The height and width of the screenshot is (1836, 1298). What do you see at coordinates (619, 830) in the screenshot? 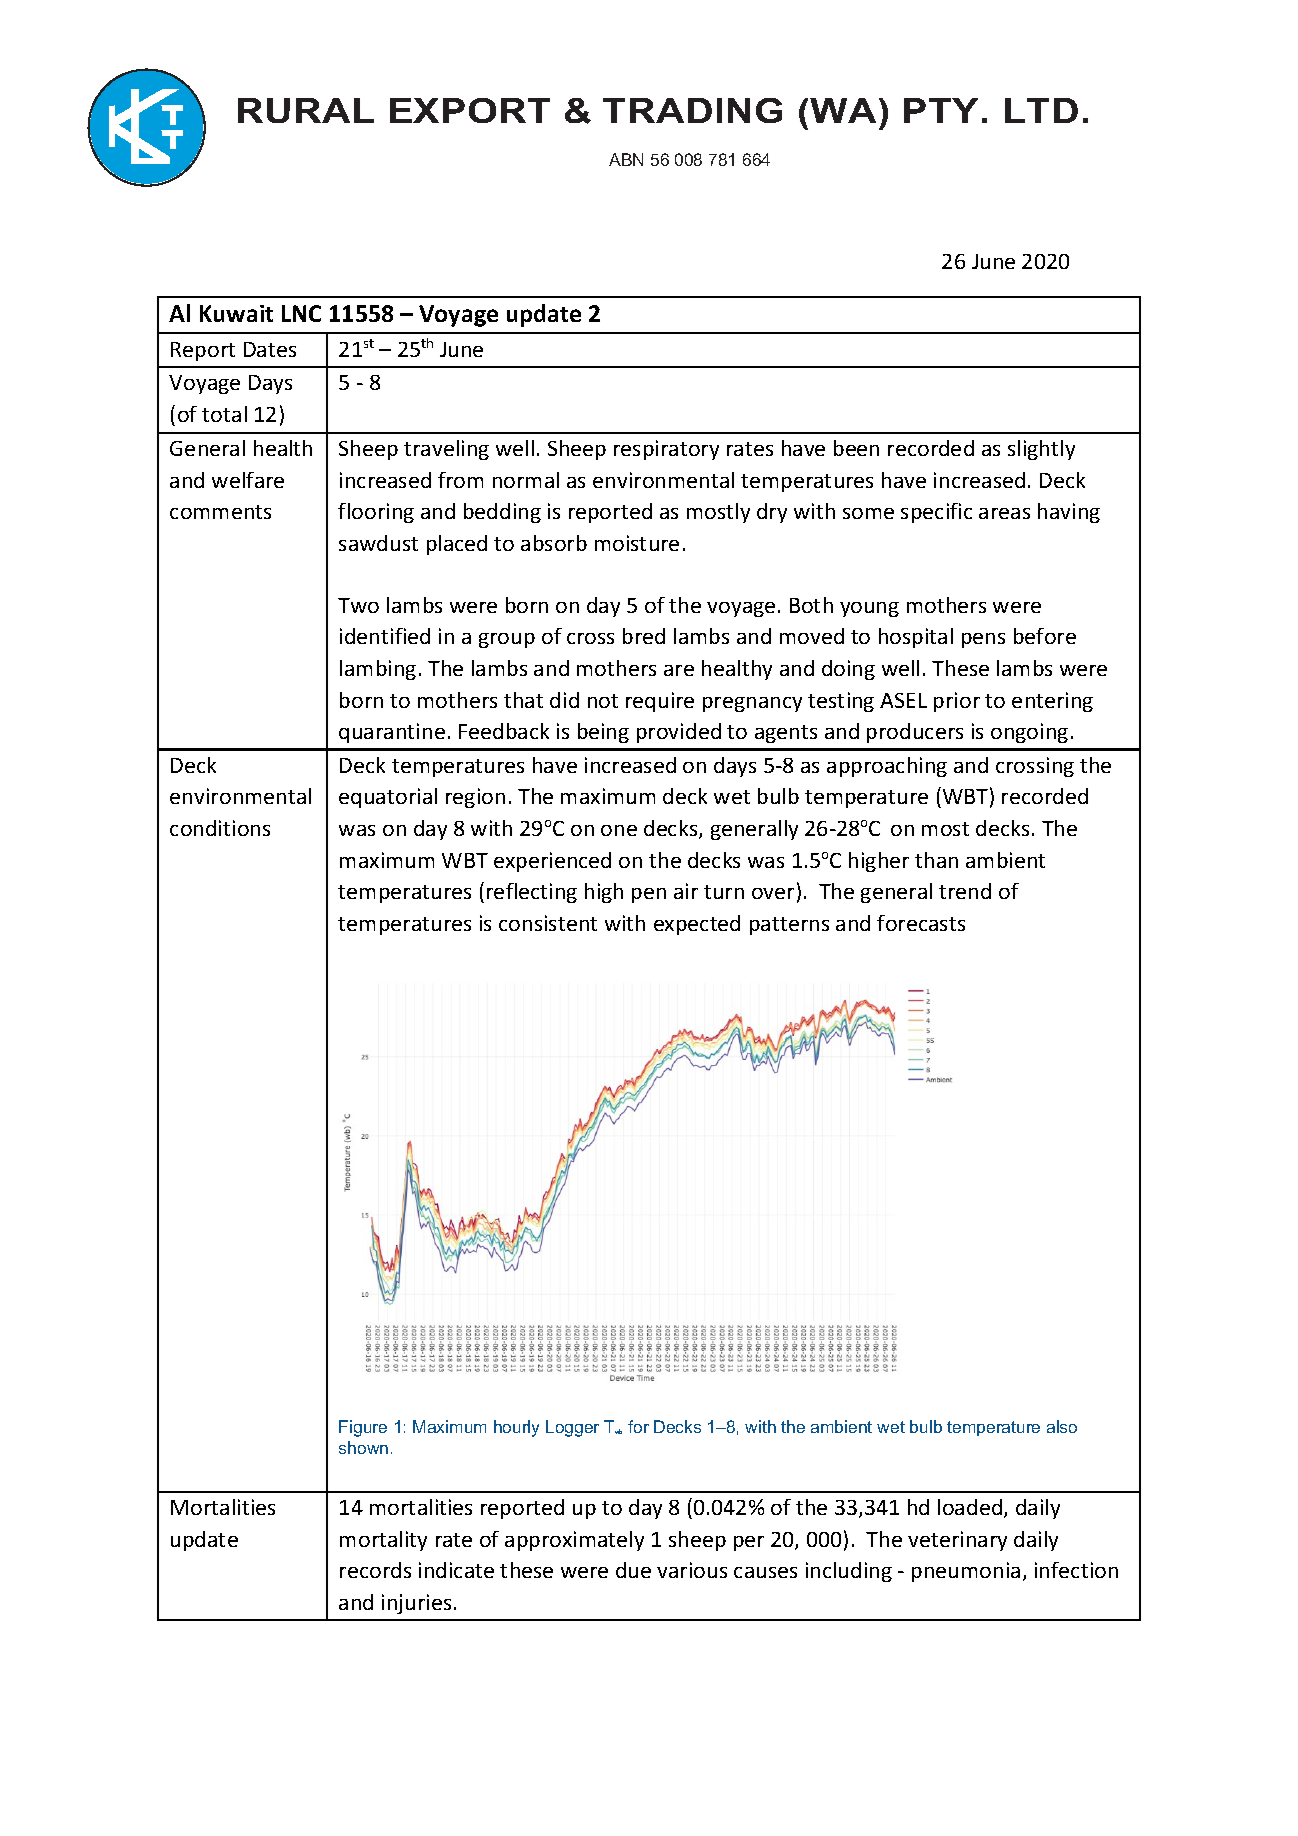
I see `one` at bounding box center [619, 830].
